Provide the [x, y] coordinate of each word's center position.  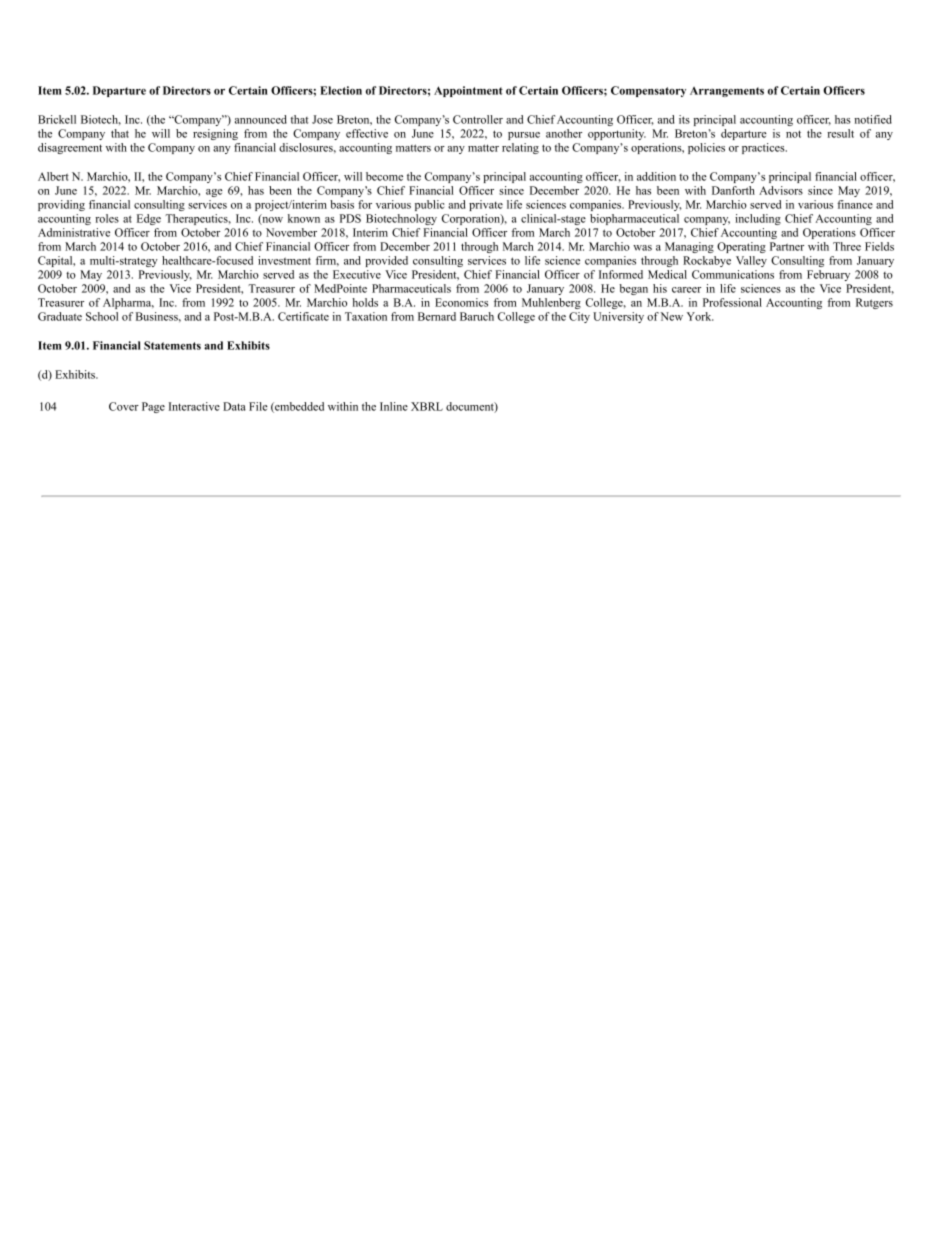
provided [386, 261]
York [700, 316]
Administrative [74, 232]
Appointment [468, 91]
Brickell [57, 119]
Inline [394, 406]
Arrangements [727, 92]
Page [153, 407]
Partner [787, 246]
